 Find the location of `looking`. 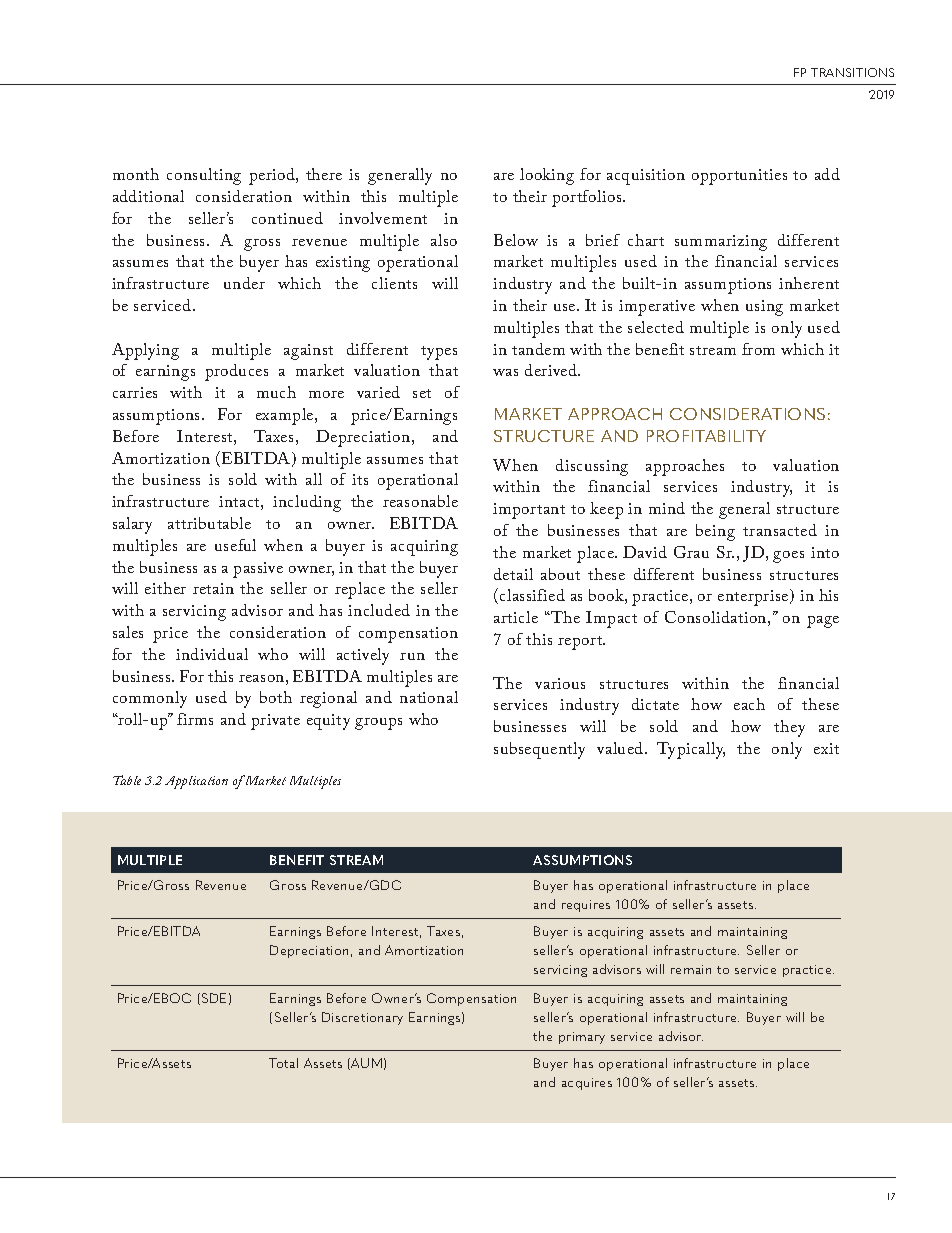

looking is located at coordinates (547, 176).
